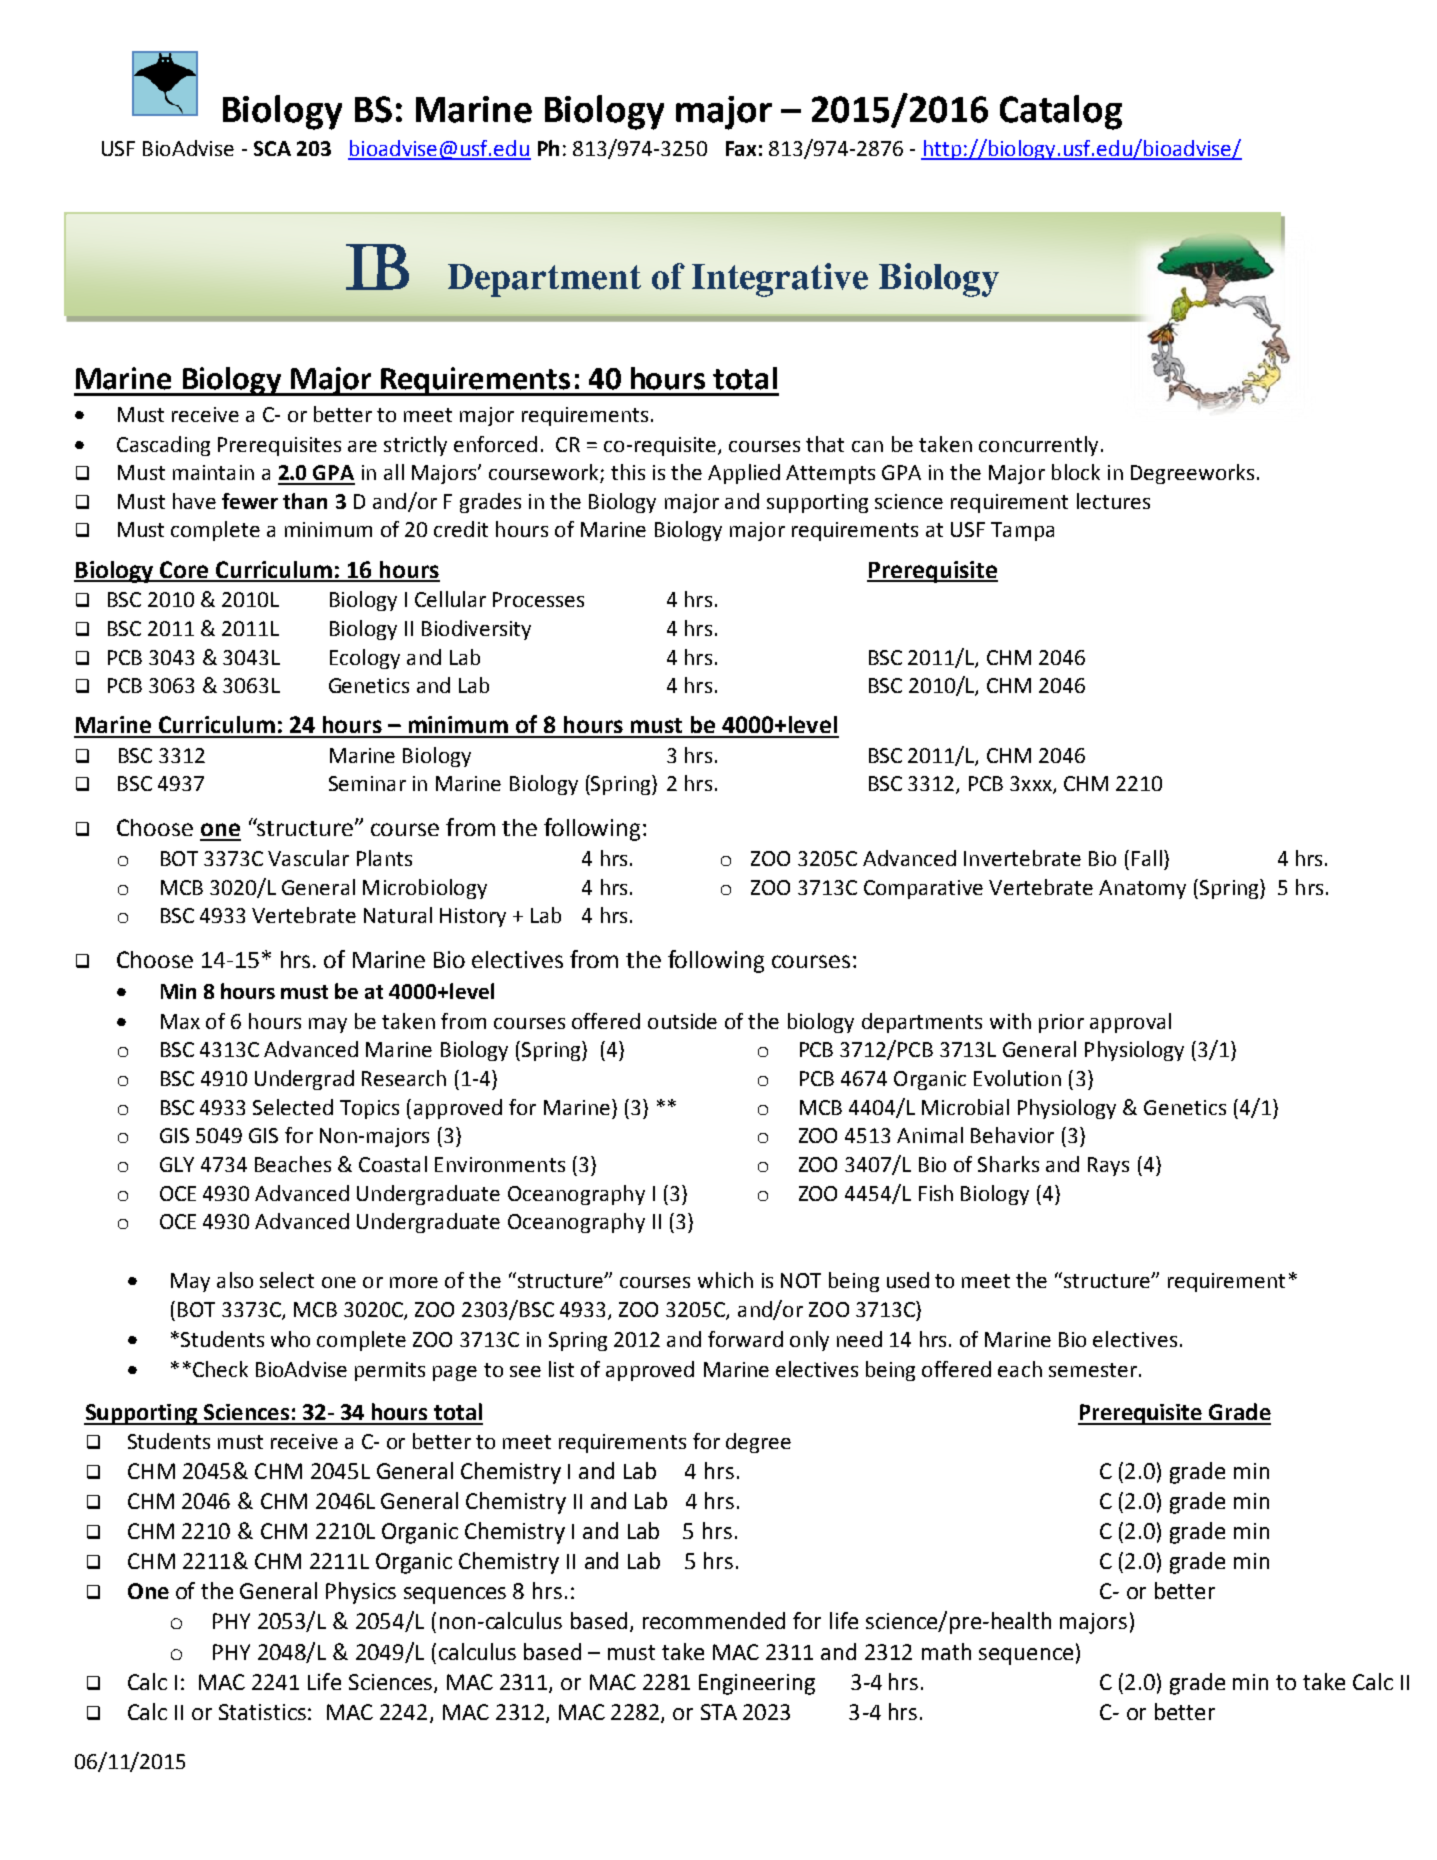 This image has width=1437, height=1860. Describe the element at coordinates (369, 1109) in the image. I see `Topics` at that location.
